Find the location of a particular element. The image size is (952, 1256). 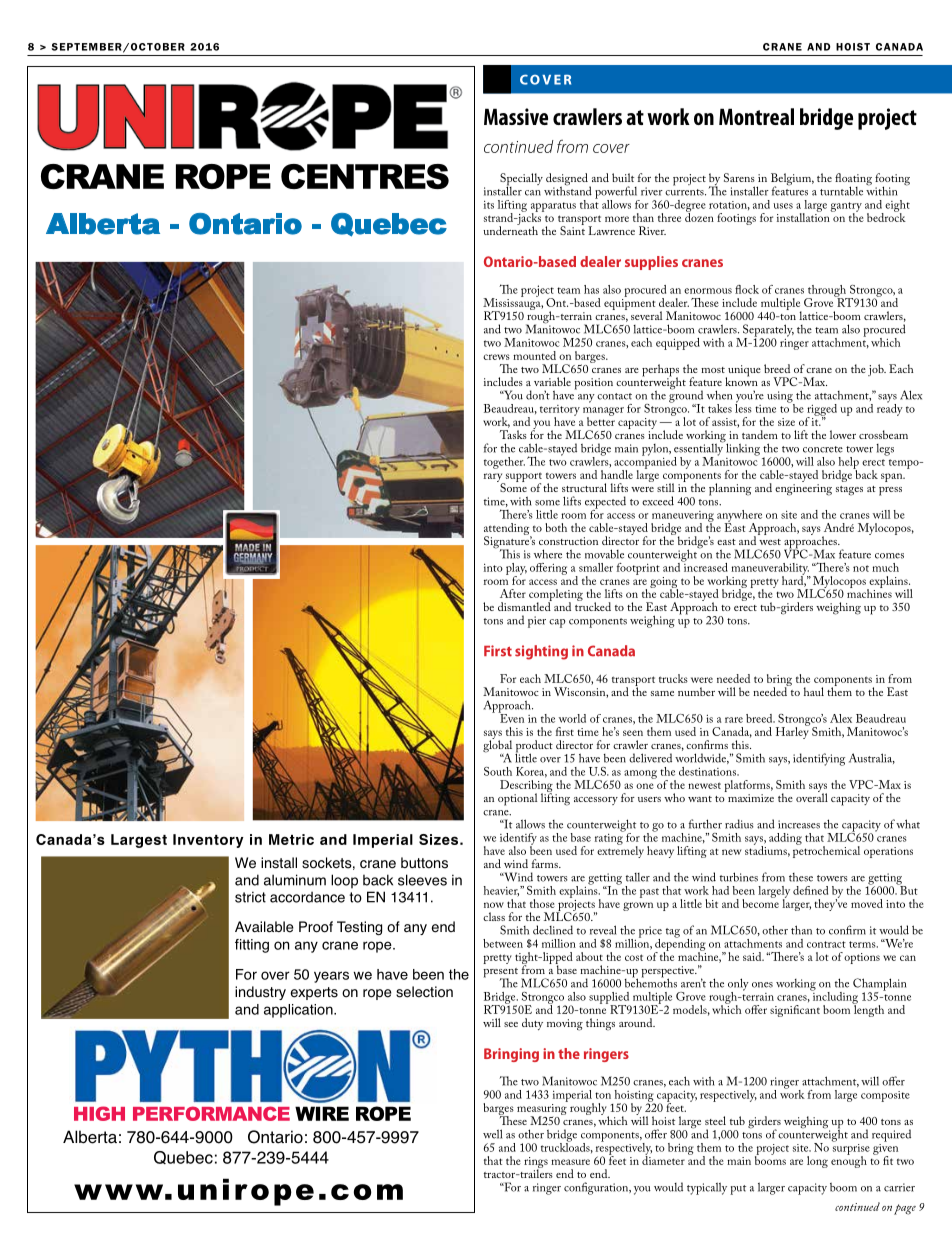

contract is located at coordinates (826, 944).
